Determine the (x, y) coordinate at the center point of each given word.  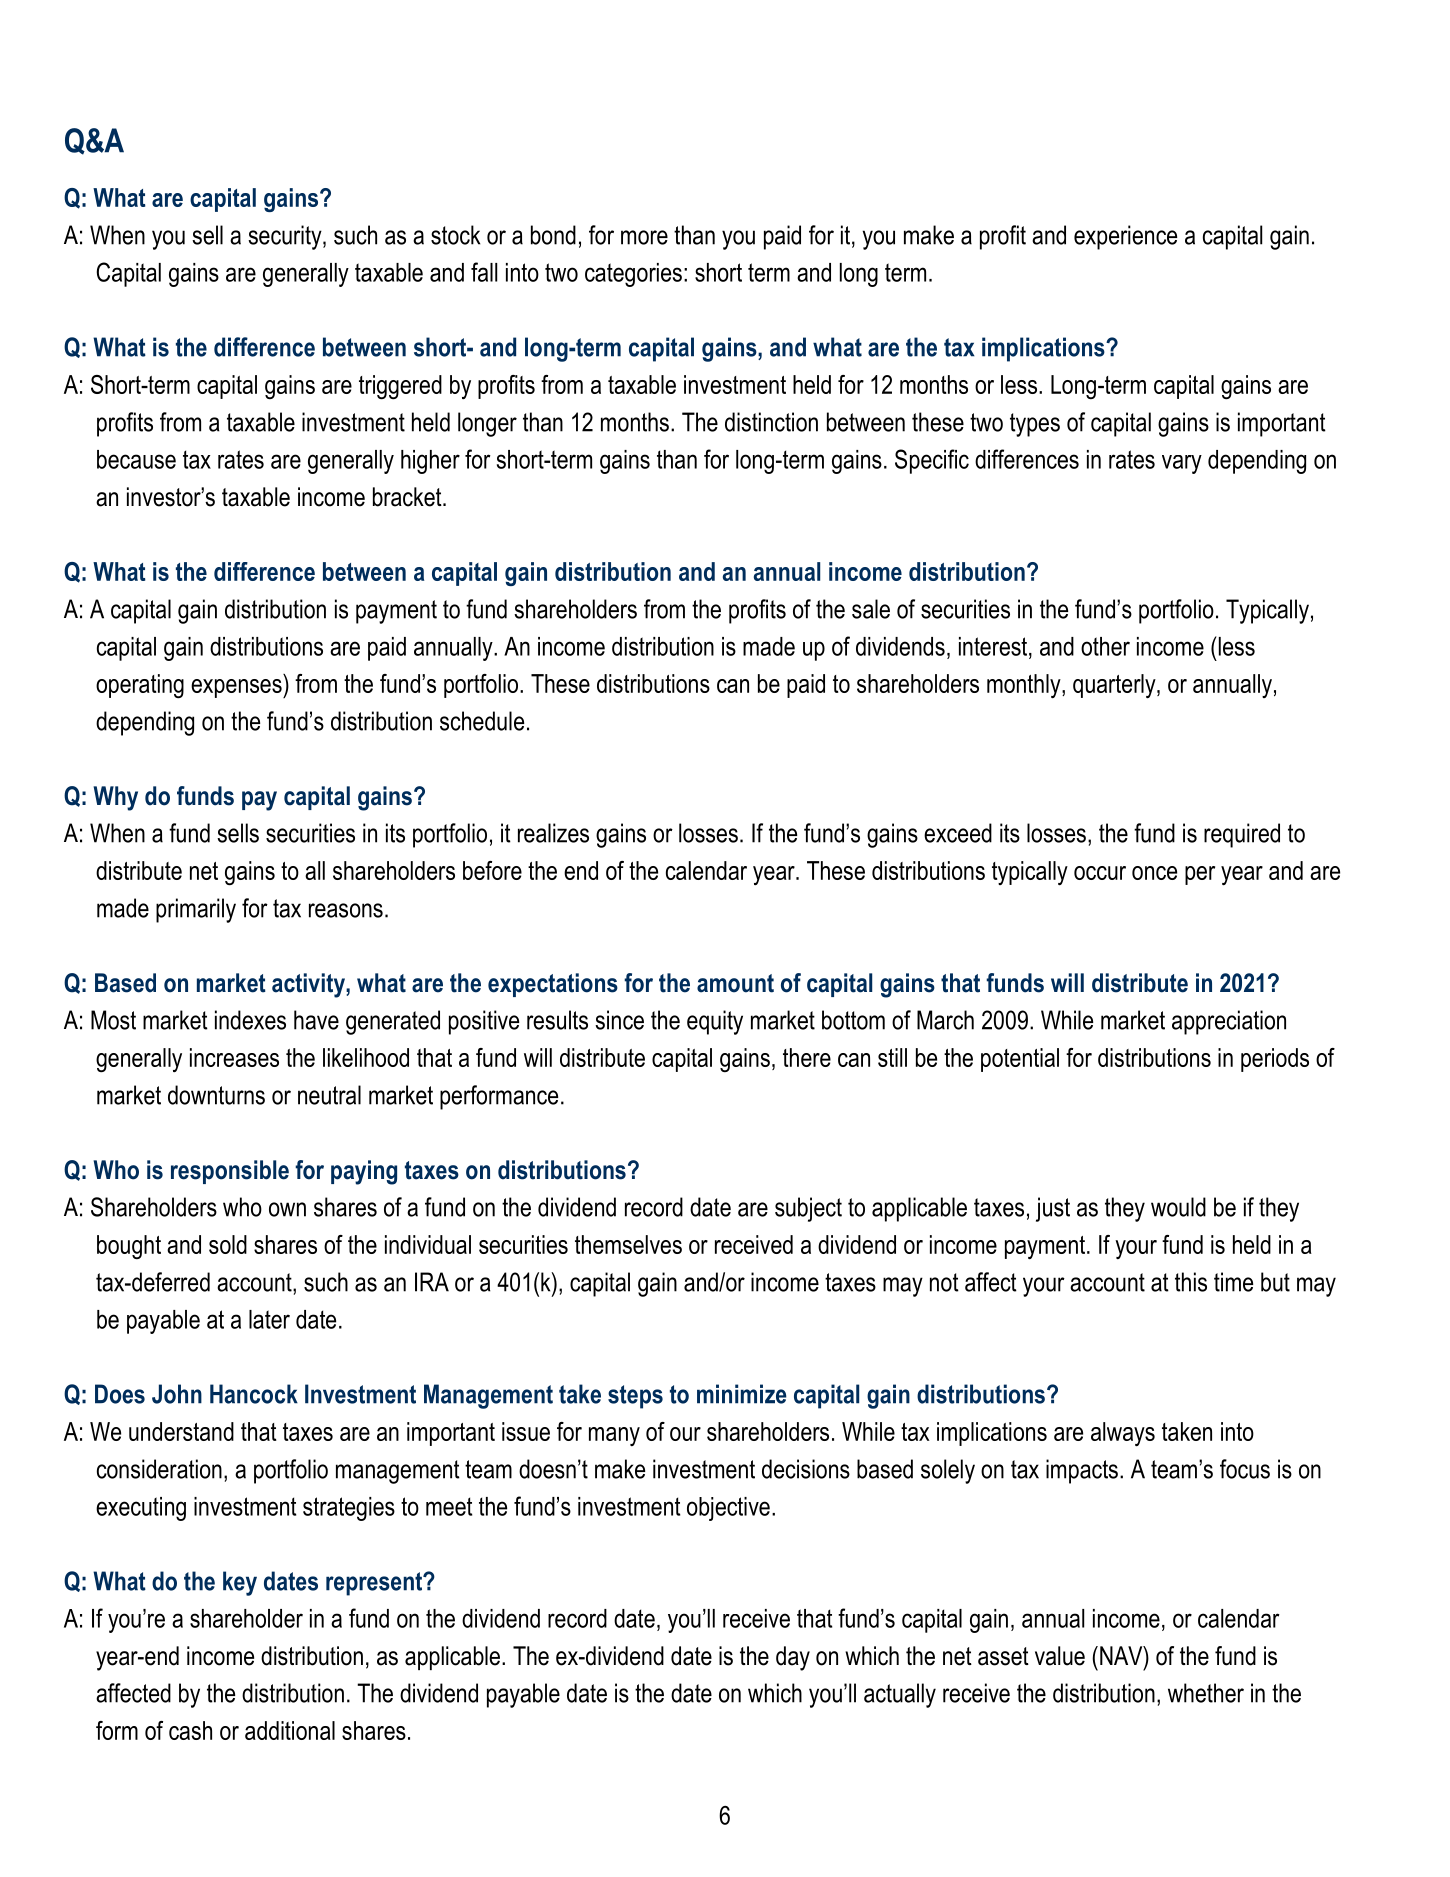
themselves (628, 1244)
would (1178, 1207)
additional (290, 1730)
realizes (553, 833)
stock (455, 235)
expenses (237, 688)
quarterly (1115, 686)
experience (1125, 237)
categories (633, 275)
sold (228, 1244)
